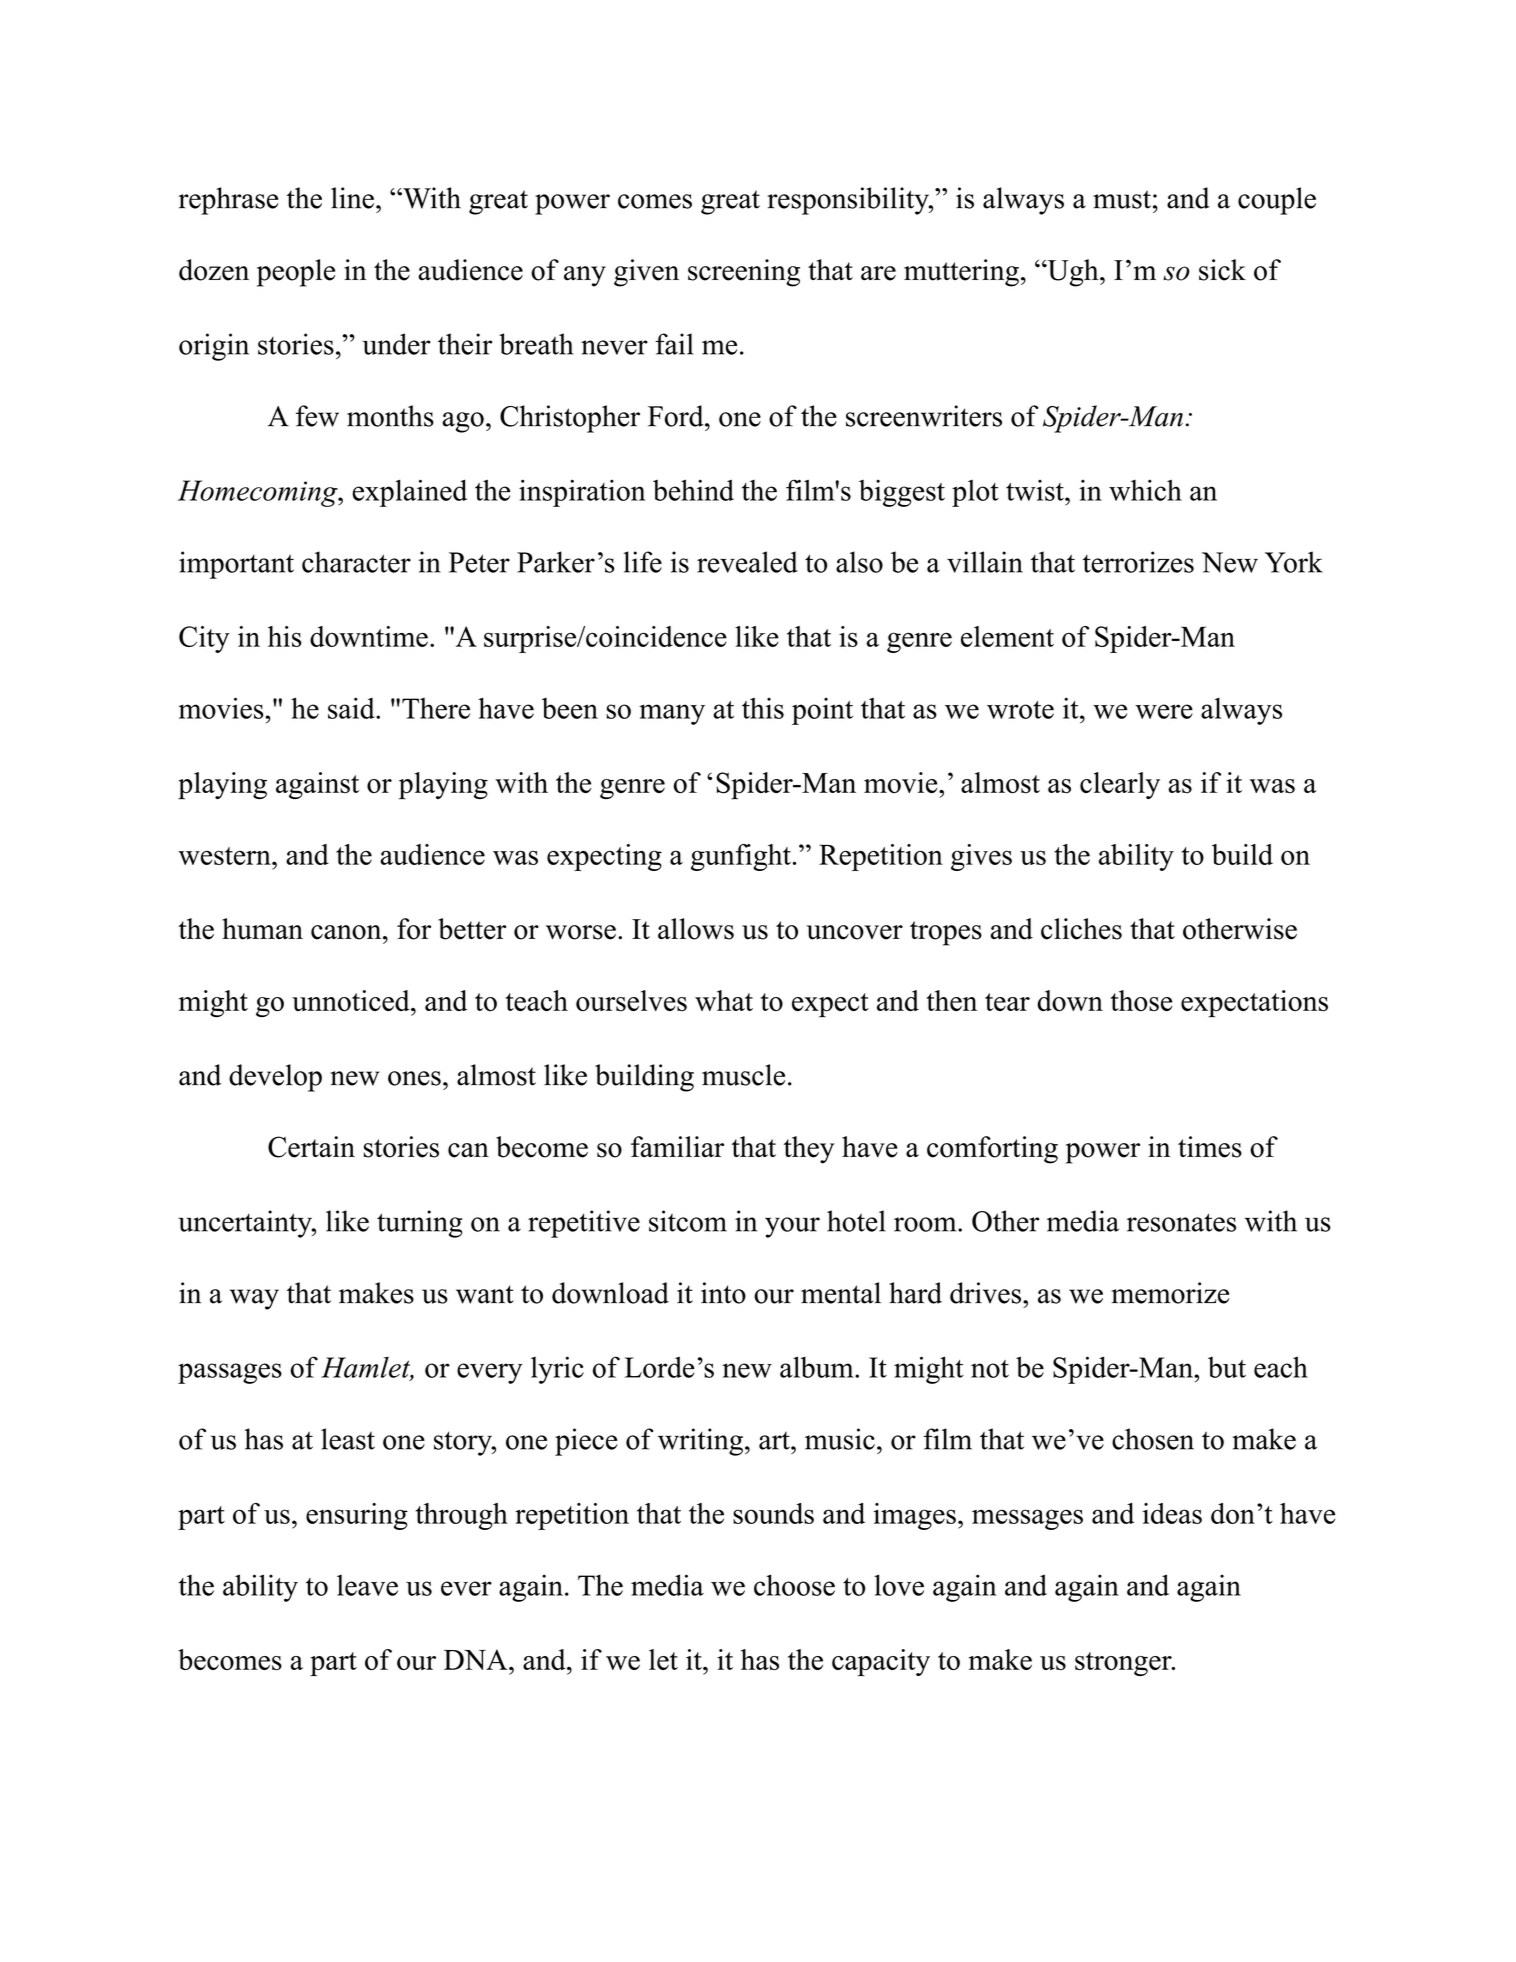 The width and height of the image is (1516, 1962). Describe the element at coordinates (744, 273) in the image. I see `screening` at that location.
